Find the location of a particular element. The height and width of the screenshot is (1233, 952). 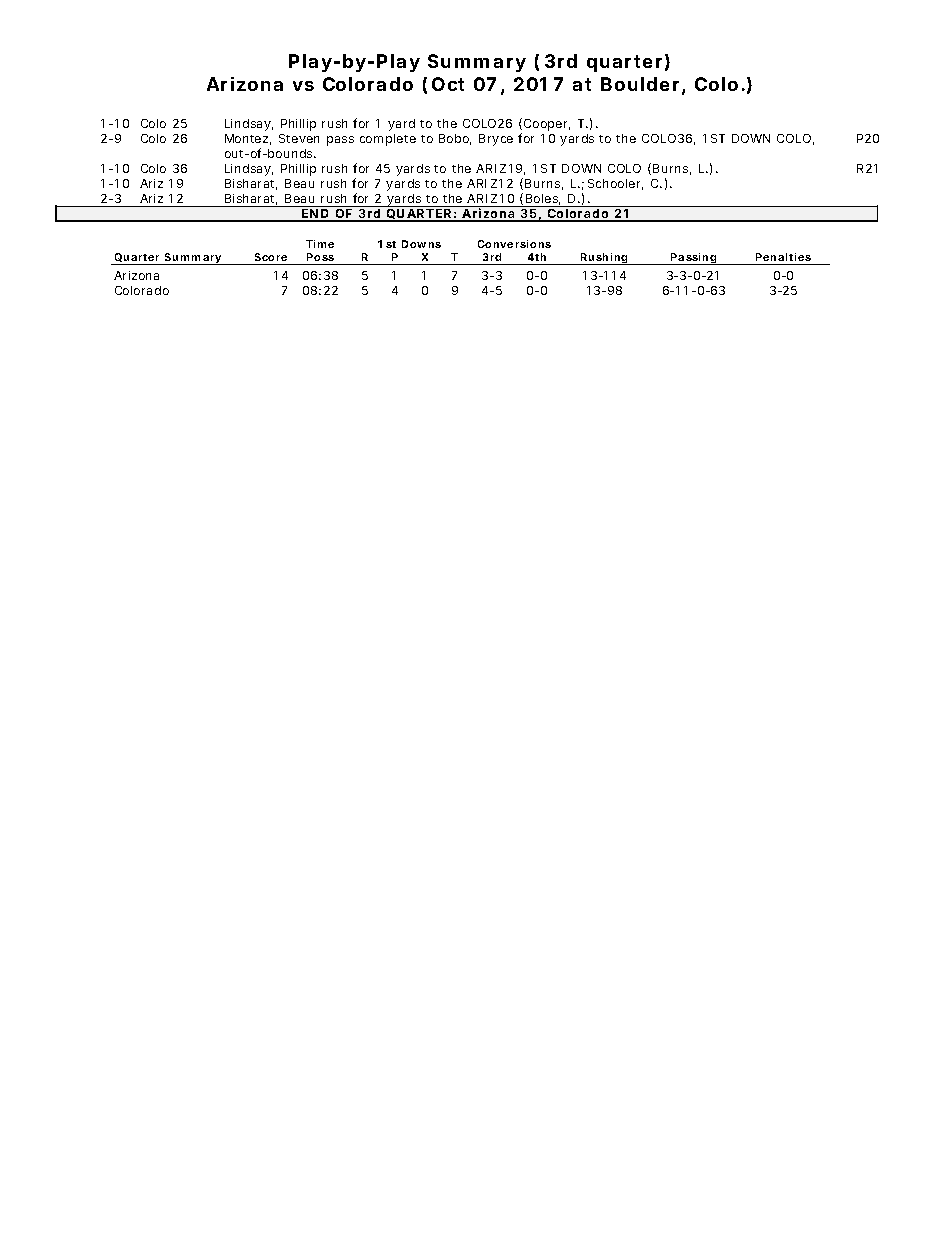

complete is located at coordinates (388, 140).
